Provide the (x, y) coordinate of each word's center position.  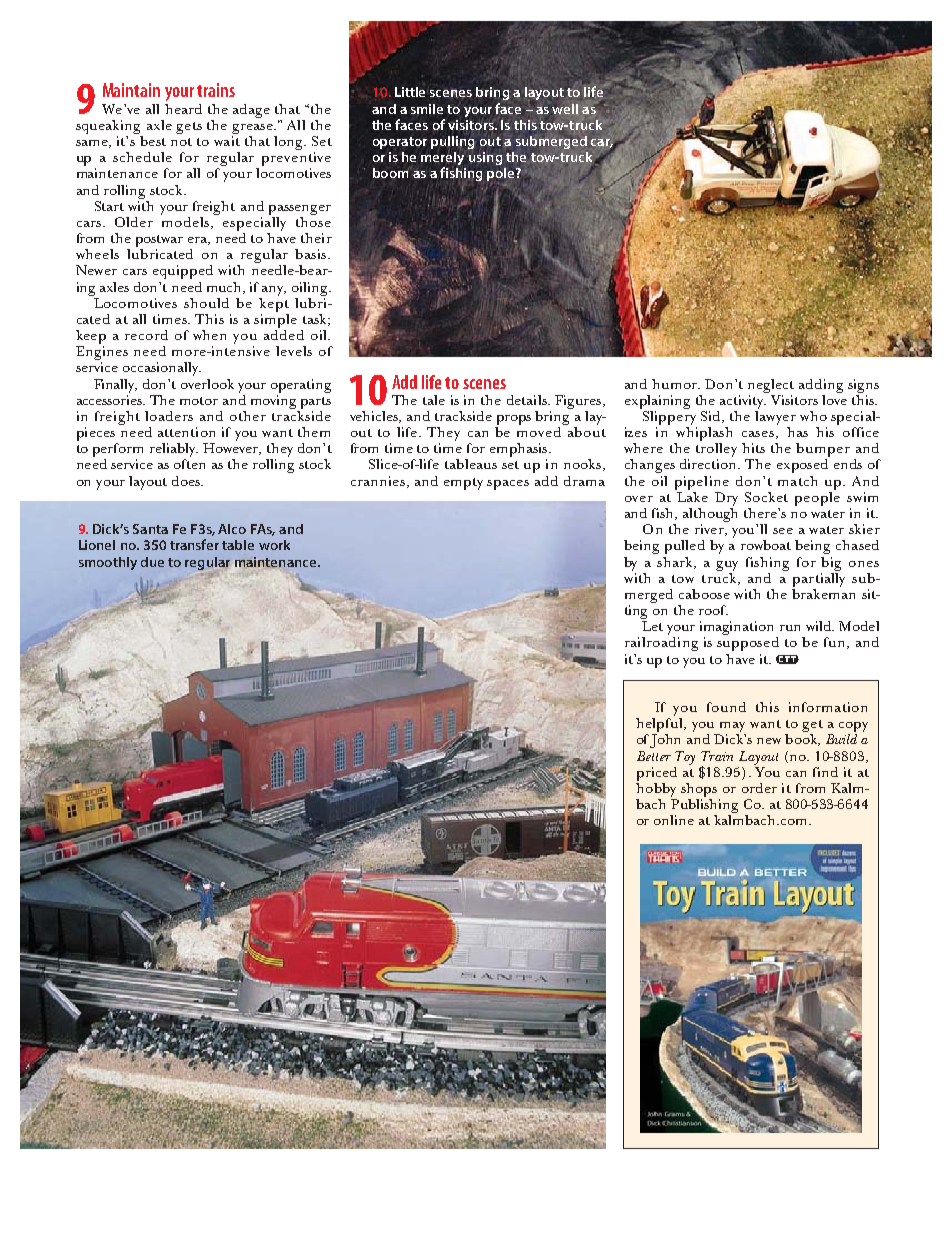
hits (753, 448)
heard (183, 109)
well (565, 109)
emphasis (520, 451)
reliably (174, 451)
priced (657, 774)
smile (427, 109)
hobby (656, 790)
